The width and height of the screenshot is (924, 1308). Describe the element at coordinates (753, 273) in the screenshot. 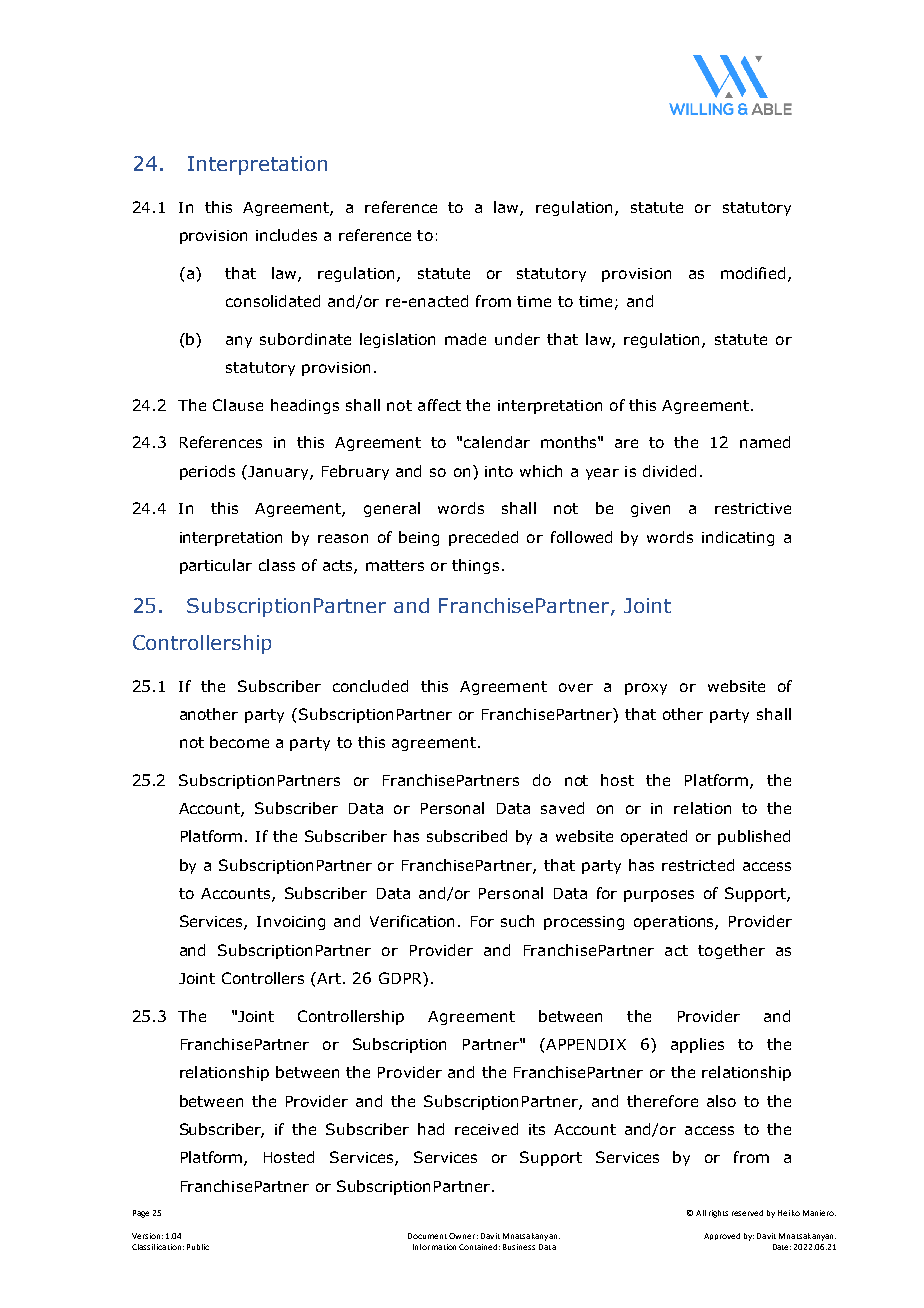

I see `modified` at that location.
